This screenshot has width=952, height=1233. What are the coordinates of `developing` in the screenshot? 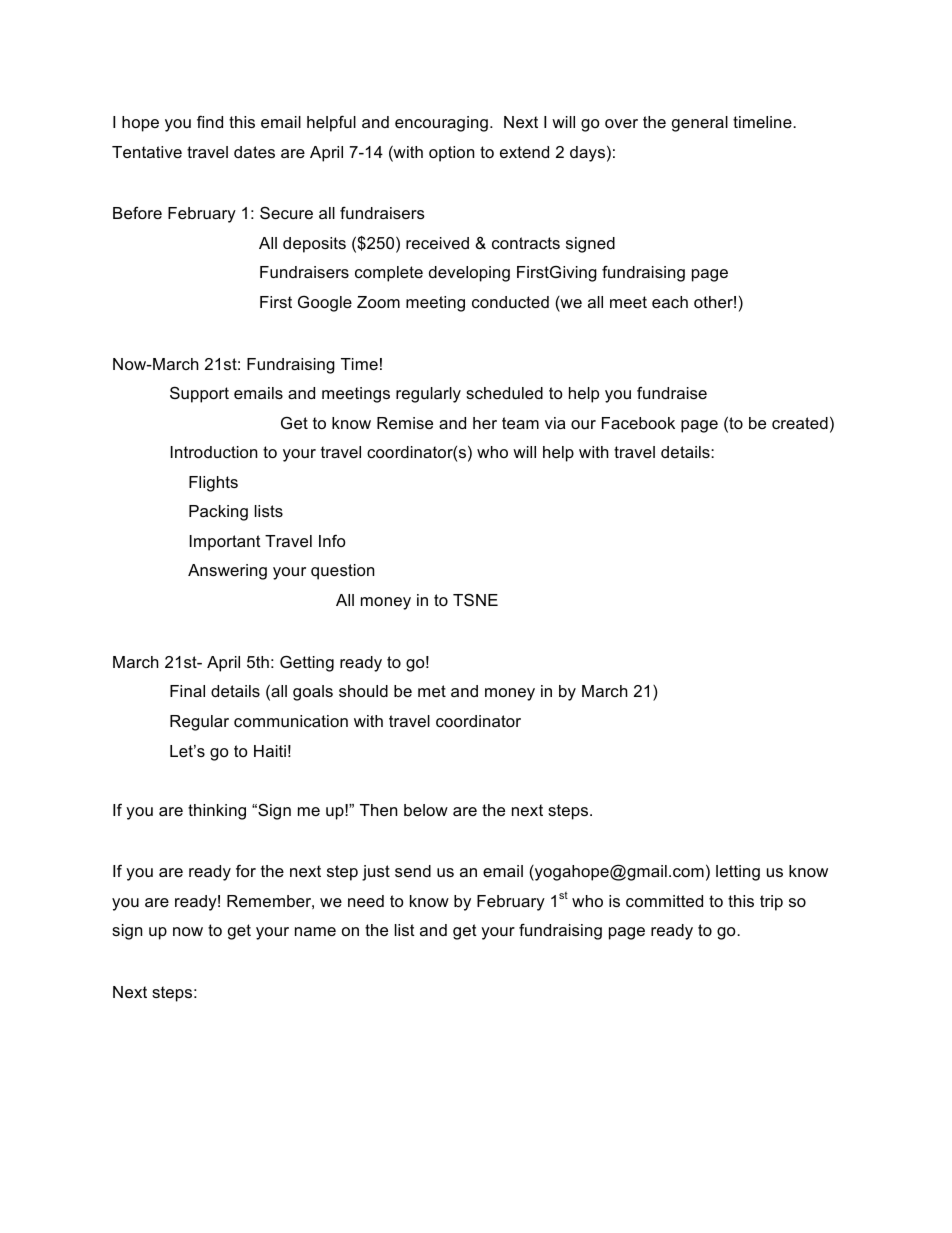 It's located at (469, 274).
